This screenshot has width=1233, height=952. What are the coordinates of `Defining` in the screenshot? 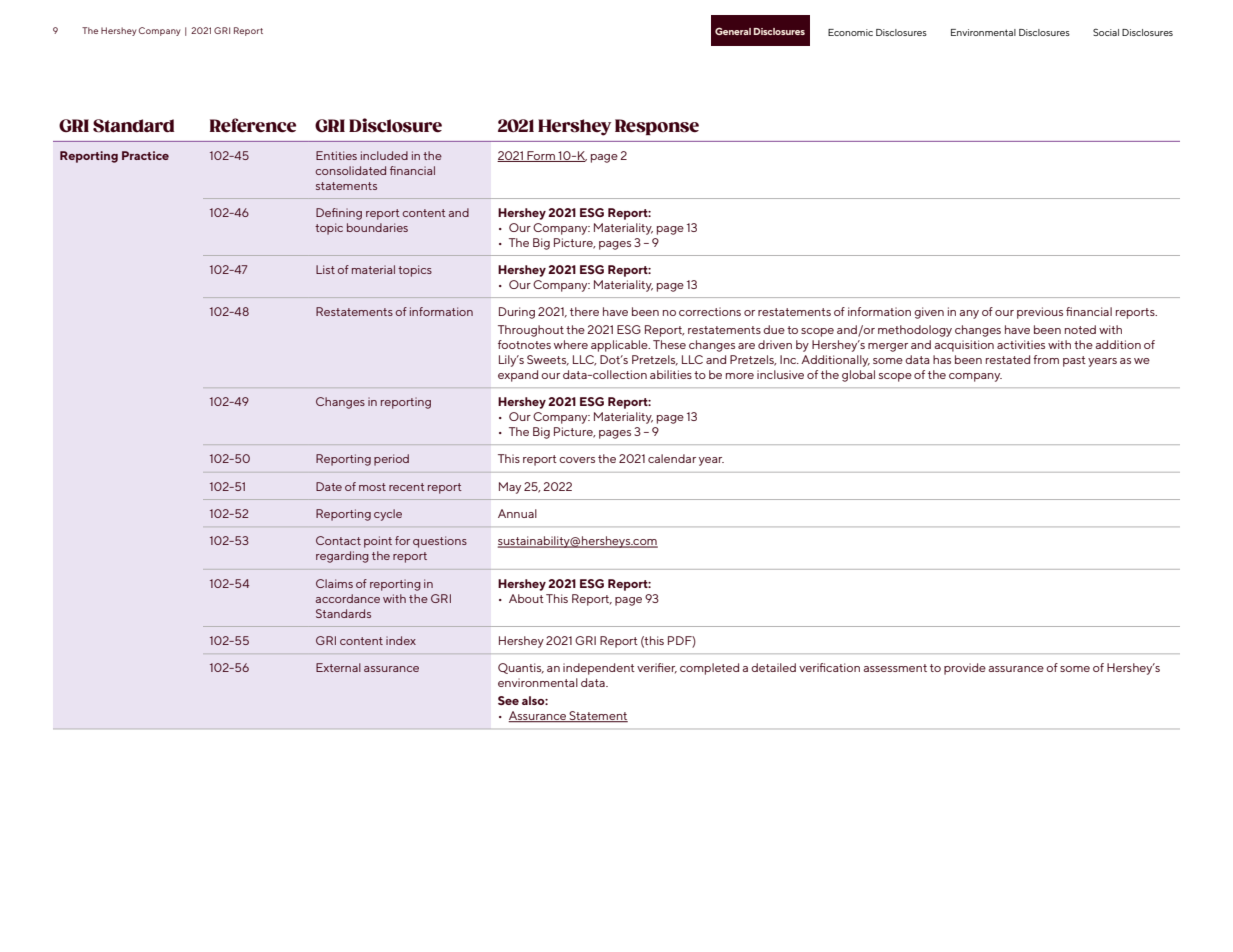 It's located at (339, 214).
